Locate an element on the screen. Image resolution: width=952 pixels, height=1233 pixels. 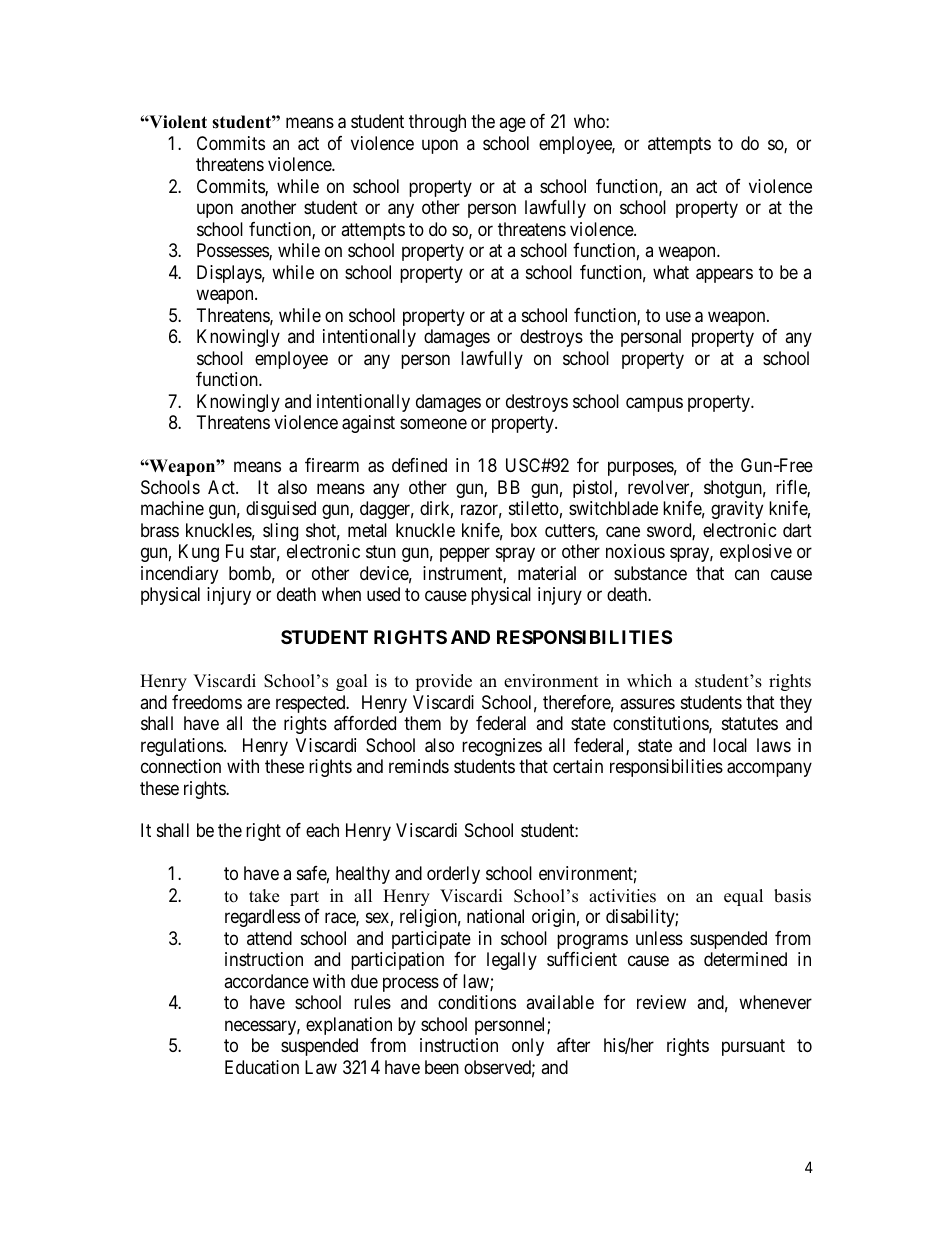
regulations is located at coordinates (183, 747).
